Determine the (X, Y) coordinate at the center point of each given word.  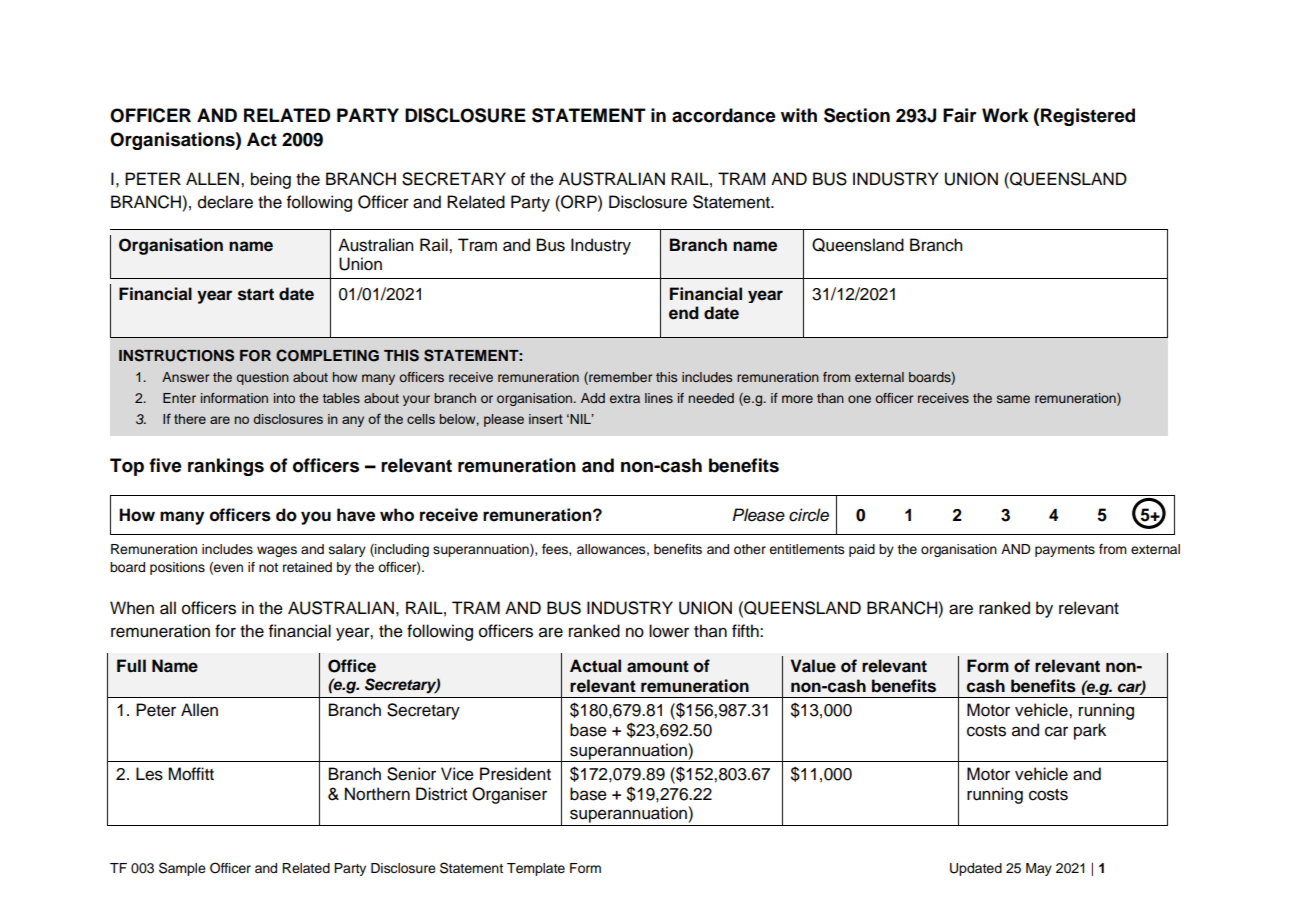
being (271, 180)
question (262, 378)
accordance (724, 115)
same (1013, 399)
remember (619, 378)
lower (669, 631)
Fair (960, 115)
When (132, 608)
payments (1065, 551)
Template (536, 869)
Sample (182, 869)
